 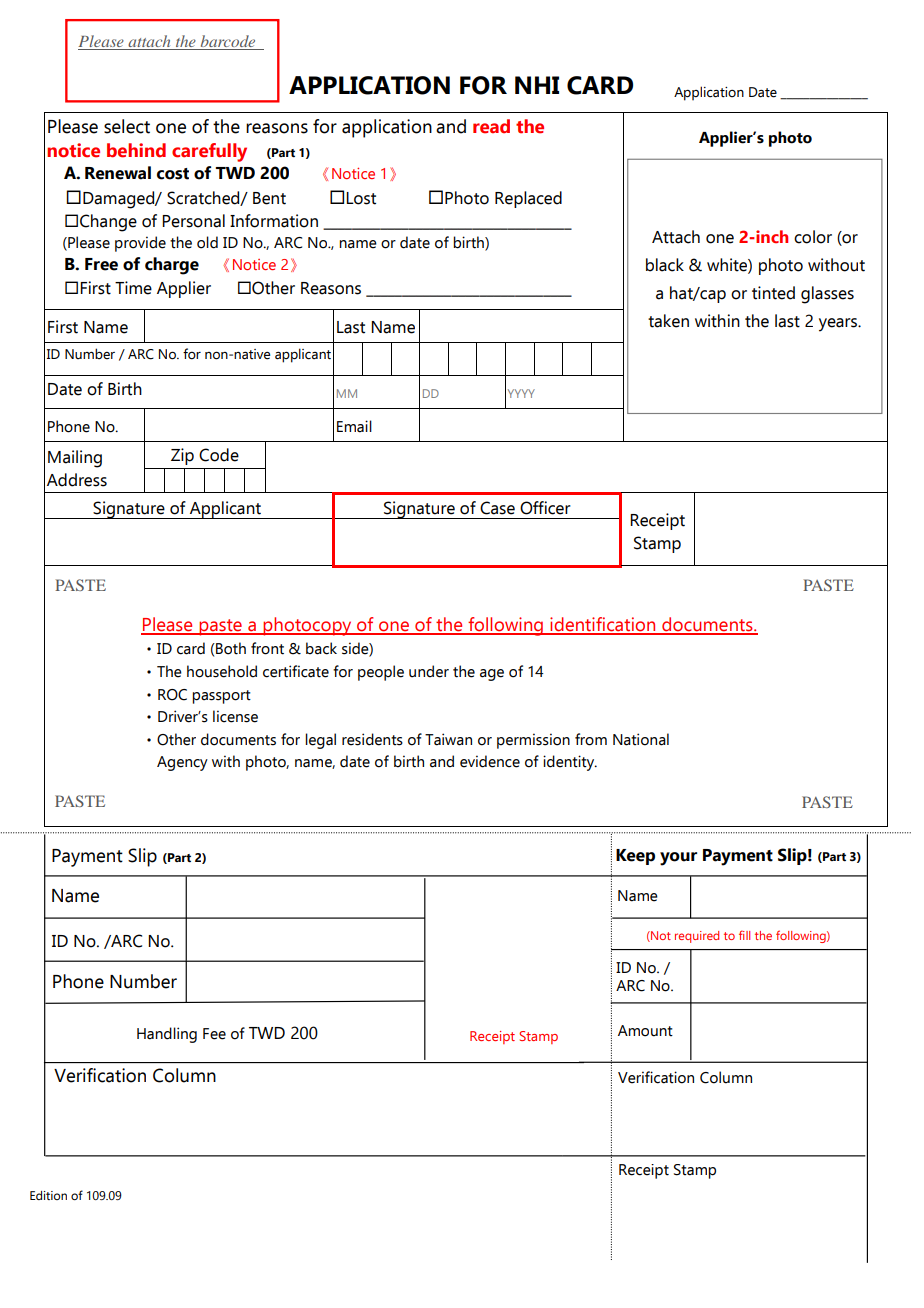 What do you see at coordinates (48, 1195) in the screenshot?
I see `Edition` at bounding box center [48, 1195].
